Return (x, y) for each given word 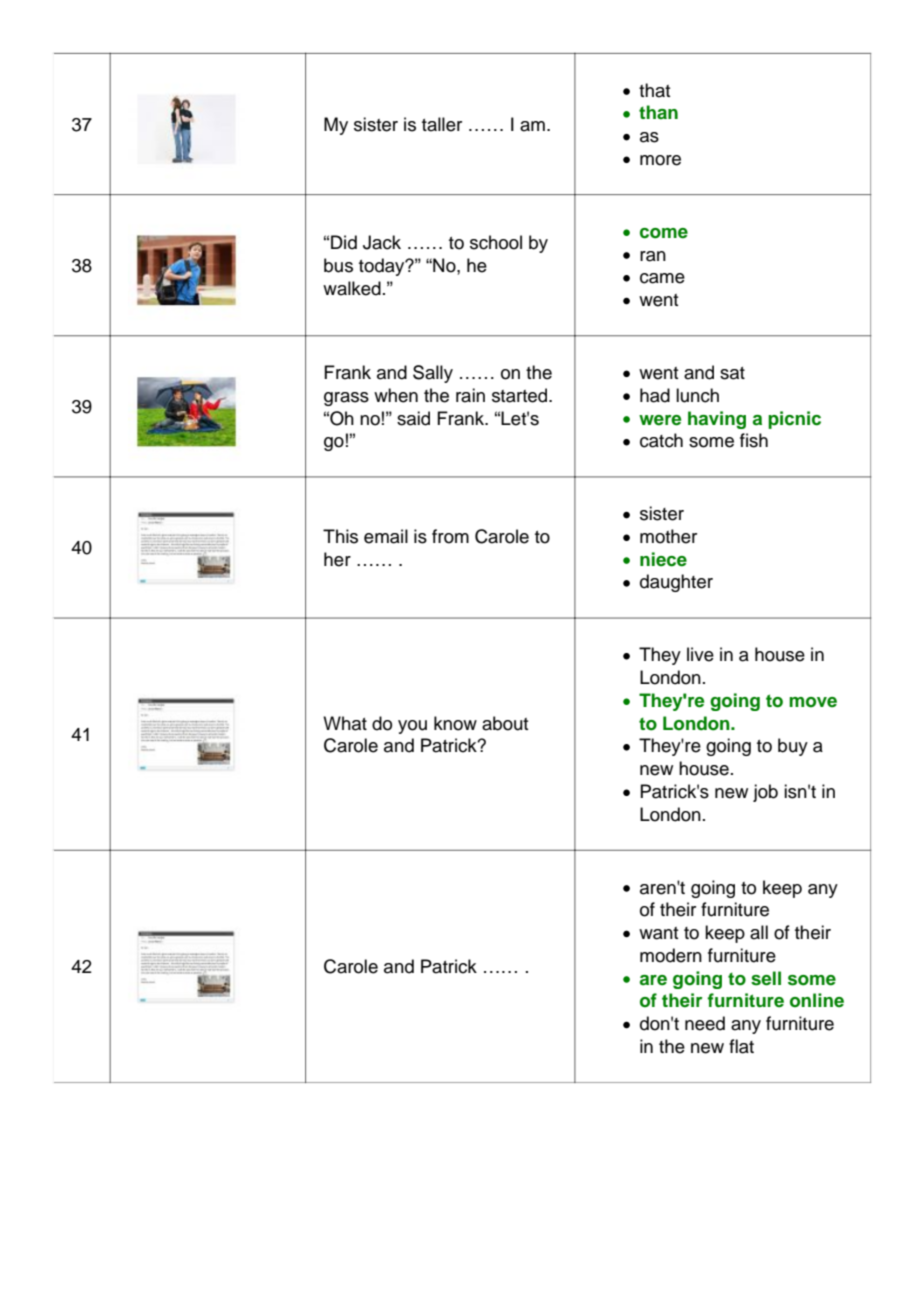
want (658, 933)
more (660, 160)
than (658, 112)
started (521, 395)
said (413, 418)
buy (793, 747)
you (412, 727)
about (505, 723)
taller (442, 124)
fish (754, 440)
